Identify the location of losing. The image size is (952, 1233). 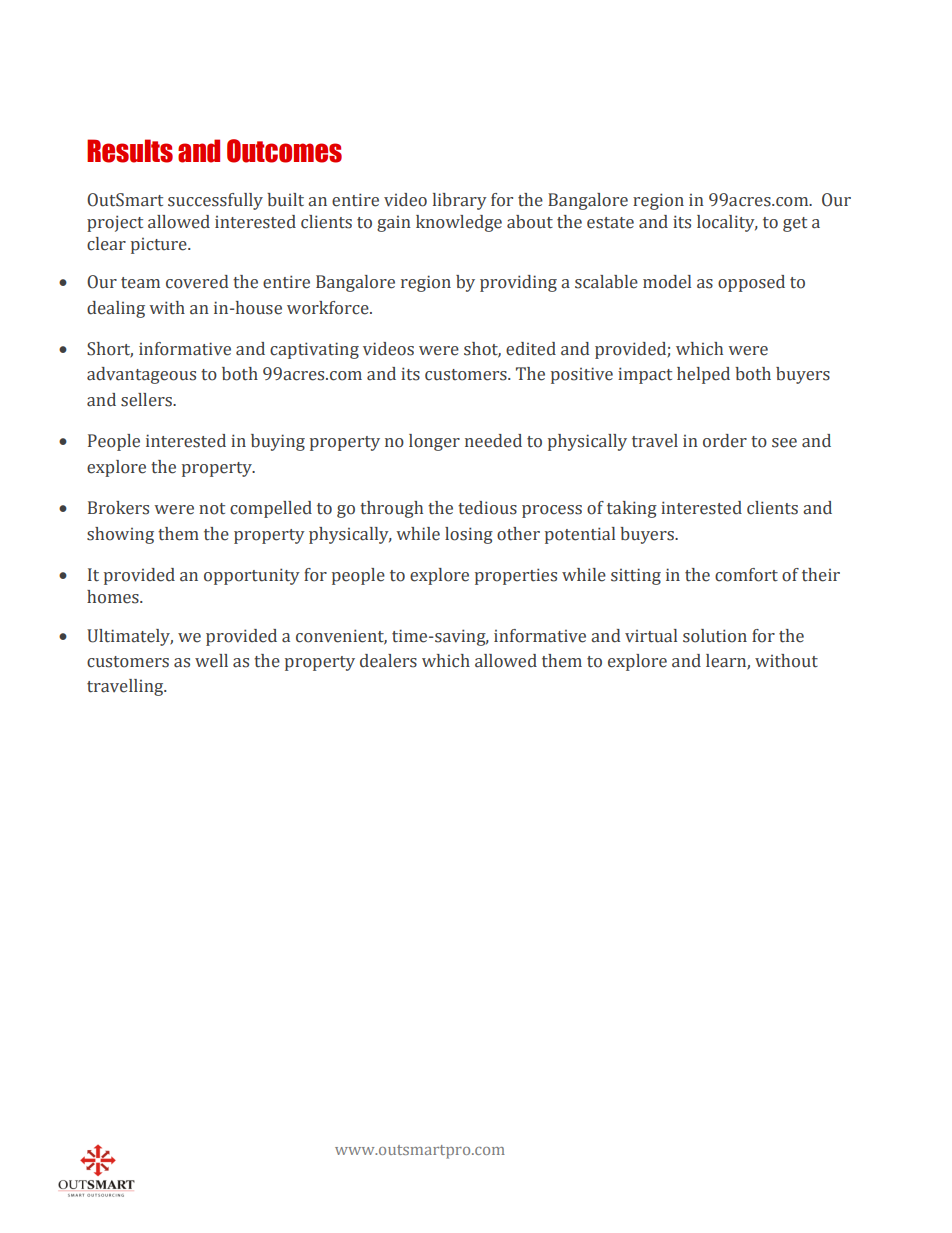
(469, 535).
